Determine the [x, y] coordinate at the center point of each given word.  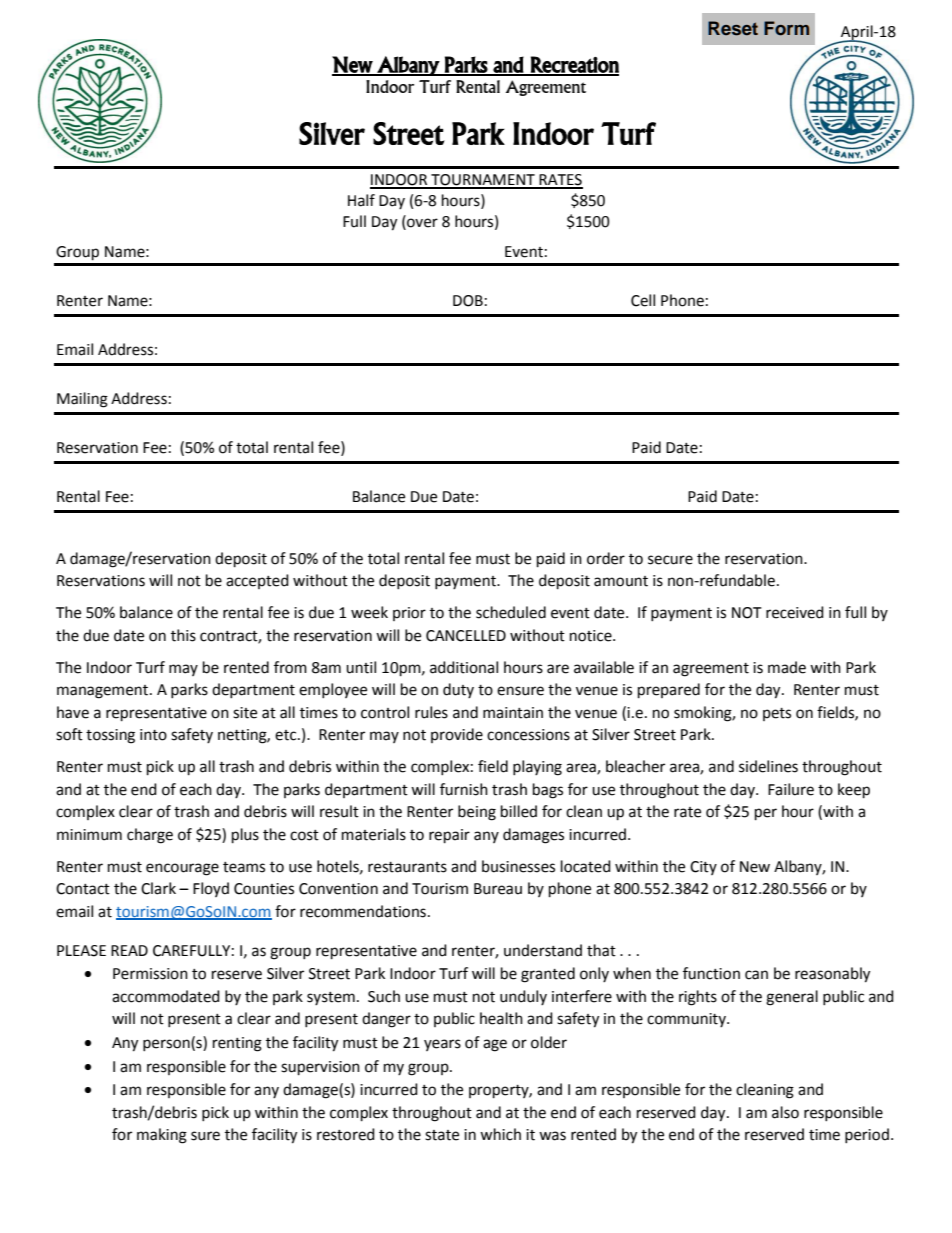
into [153, 735]
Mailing [82, 400]
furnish [464, 789]
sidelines [768, 766]
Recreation [574, 65]
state [442, 1135]
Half [361, 200]
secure [670, 560]
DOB [468, 301]
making [162, 1136]
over [421, 223]
